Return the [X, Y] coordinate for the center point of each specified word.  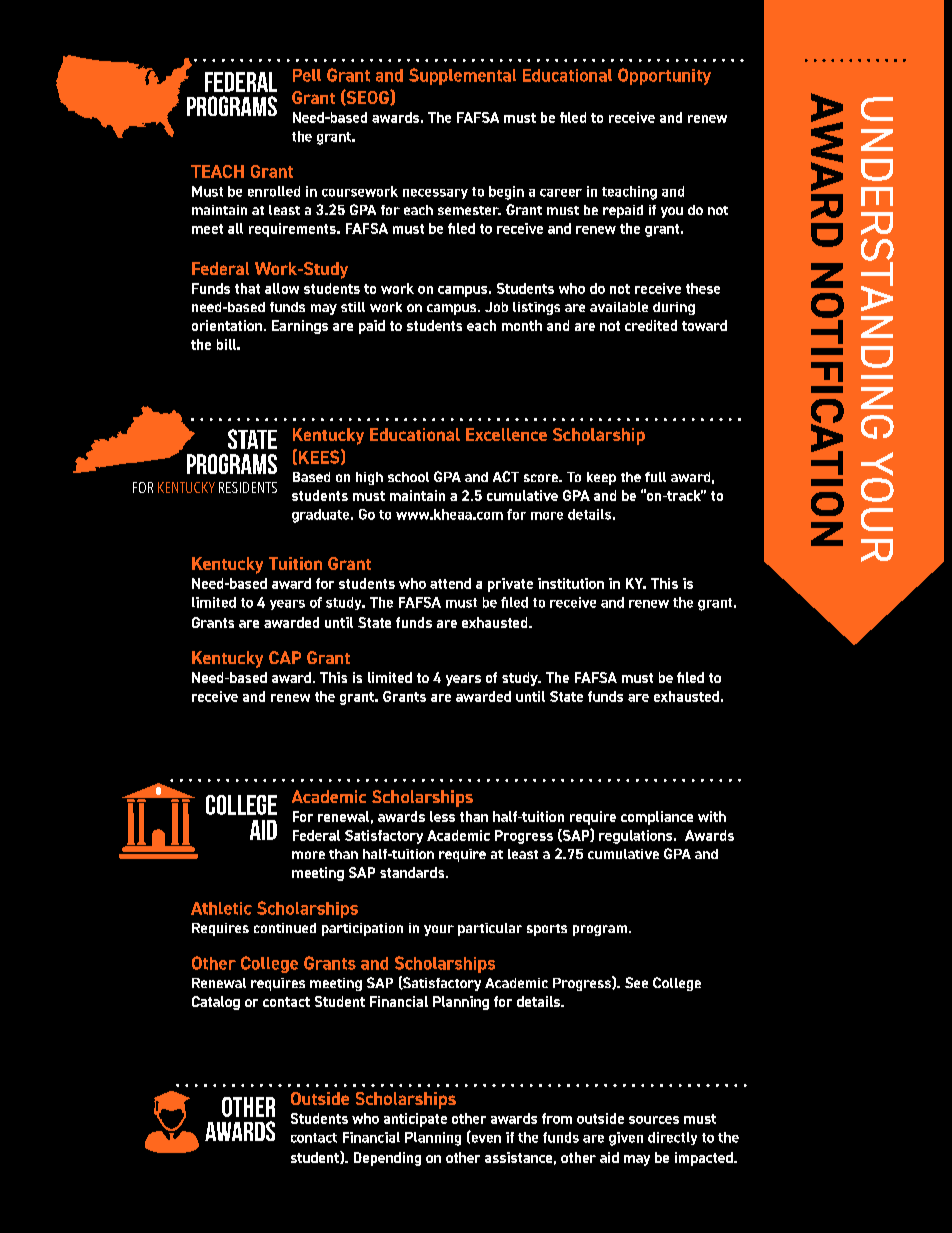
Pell [307, 75]
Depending [387, 1159]
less [442, 816]
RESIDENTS [248, 487]
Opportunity [664, 76]
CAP [285, 657]
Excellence [506, 434]
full [655, 477]
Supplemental [462, 76]
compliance [657, 818]
